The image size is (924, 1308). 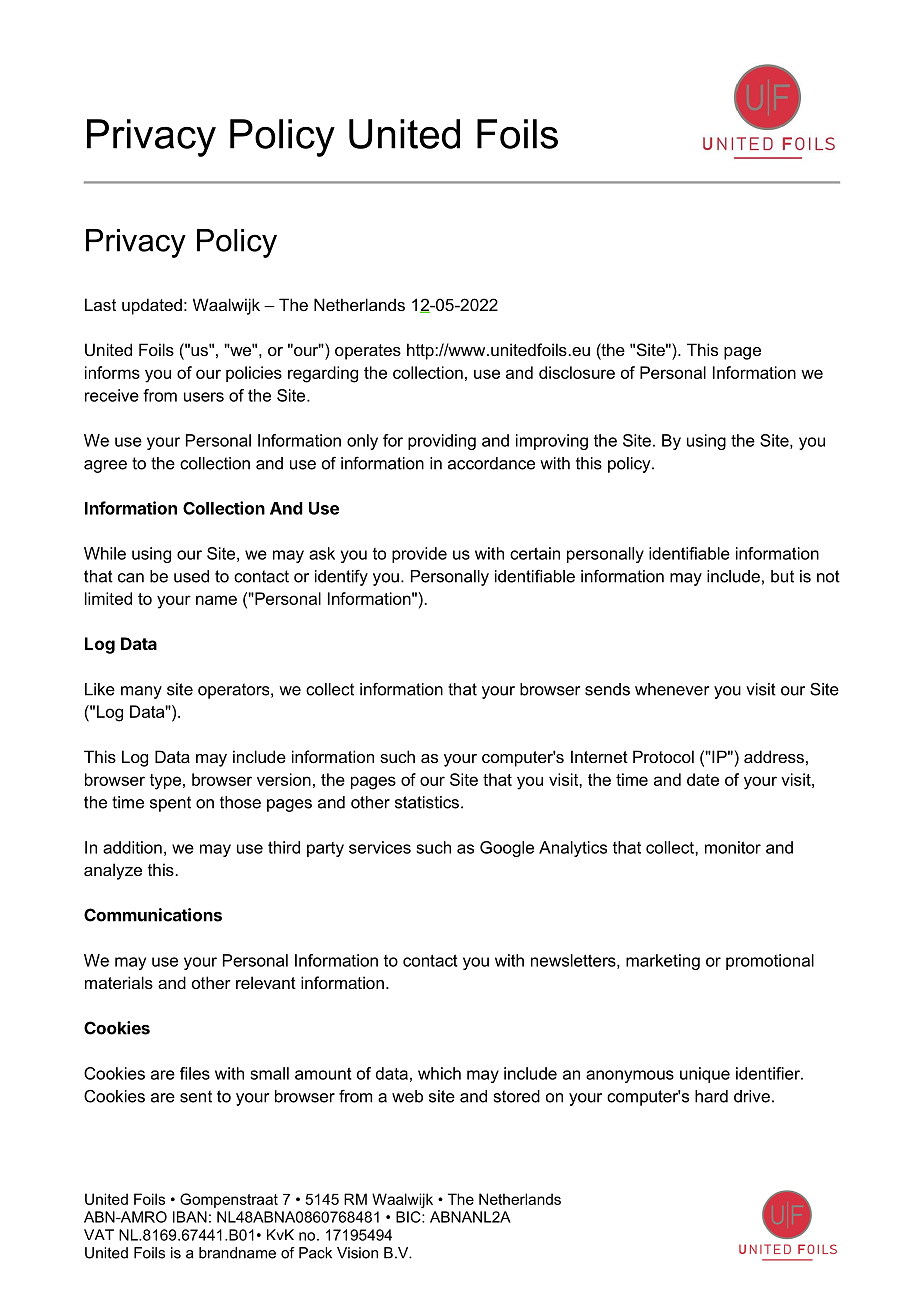 What do you see at coordinates (254, 374) in the screenshot?
I see `policies` at bounding box center [254, 374].
